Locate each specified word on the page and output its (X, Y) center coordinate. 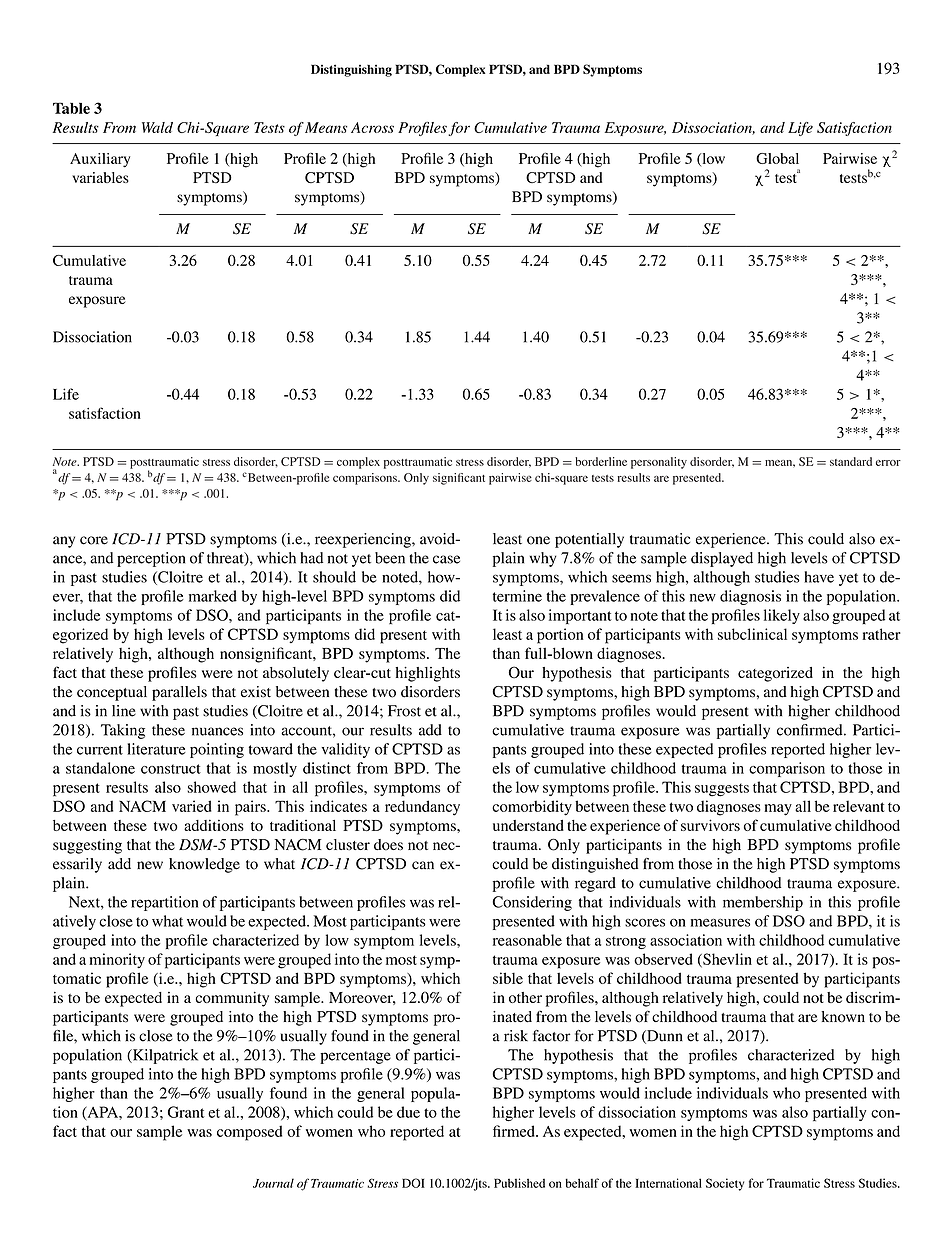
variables (100, 177)
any (64, 542)
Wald (157, 127)
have (819, 577)
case (446, 559)
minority (117, 960)
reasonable (527, 940)
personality (659, 463)
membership (763, 903)
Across (372, 127)
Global (777, 158)
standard (851, 461)
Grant (186, 1112)
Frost (404, 711)
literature (156, 749)
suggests (722, 790)
